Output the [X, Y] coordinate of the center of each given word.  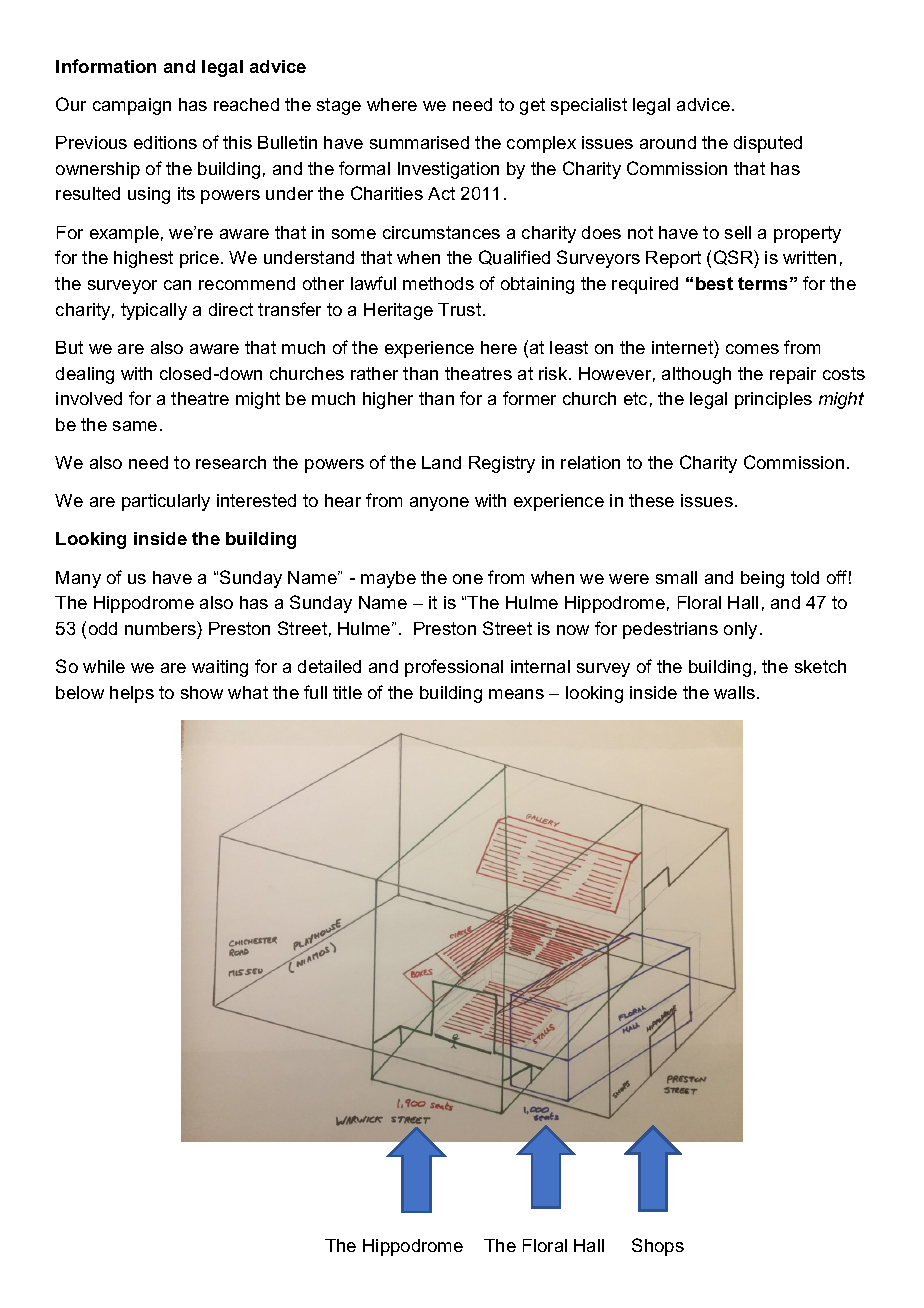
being [762, 579]
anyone [439, 504]
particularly [166, 502]
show [202, 692]
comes [752, 349]
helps [132, 694]
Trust [461, 309]
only [740, 630]
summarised [419, 142]
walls [736, 692]
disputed [768, 144]
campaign [132, 106]
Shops [658, 1247]
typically [154, 311]
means [516, 694]
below [80, 692]
